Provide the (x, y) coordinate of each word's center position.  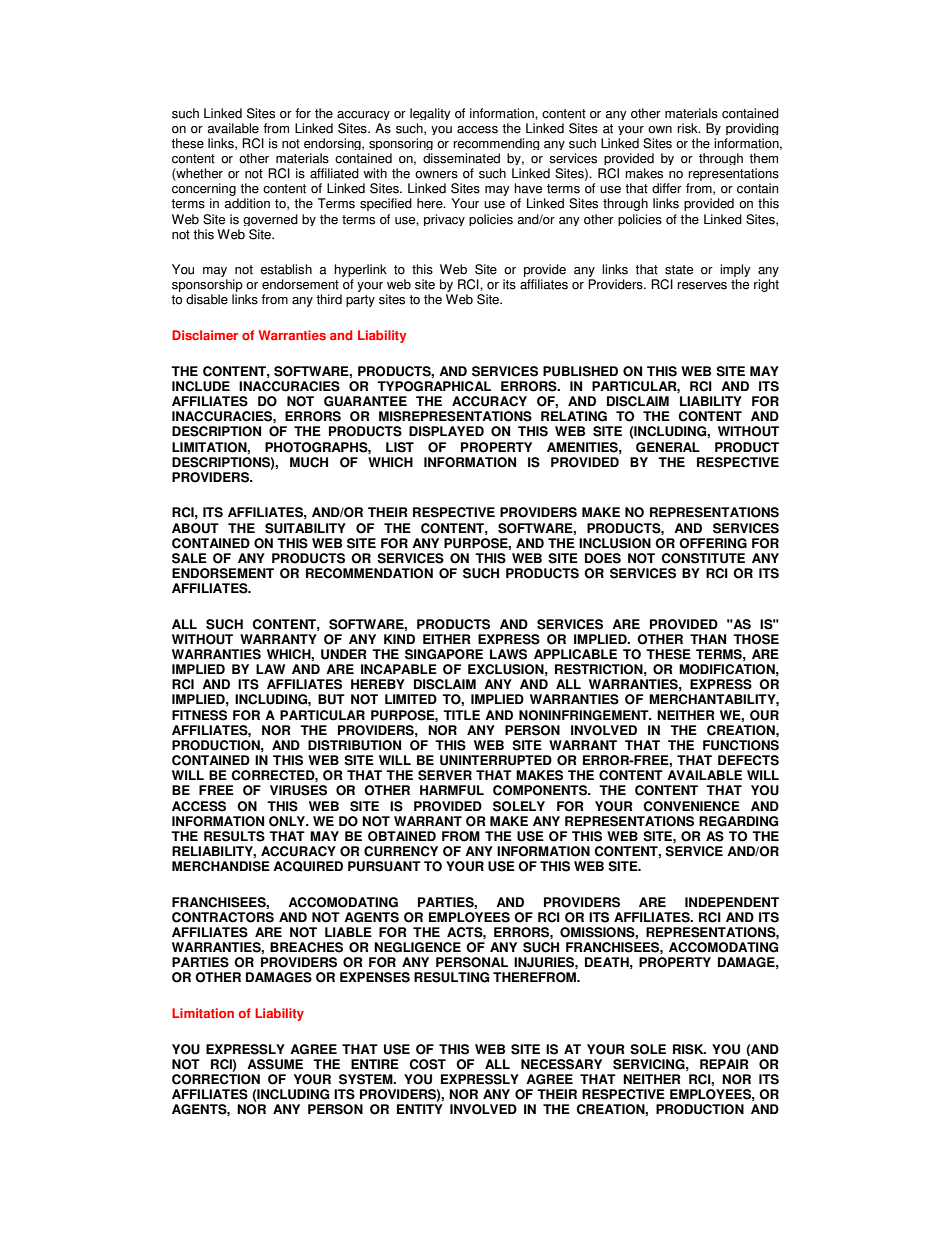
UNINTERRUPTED (496, 760)
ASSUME (275, 1064)
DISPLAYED (446, 431)
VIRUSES (298, 790)
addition (247, 203)
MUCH (309, 462)
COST (427, 1064)
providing (752, 129)
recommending (496, 144)
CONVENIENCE (691, 806)
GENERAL (668, 447)
